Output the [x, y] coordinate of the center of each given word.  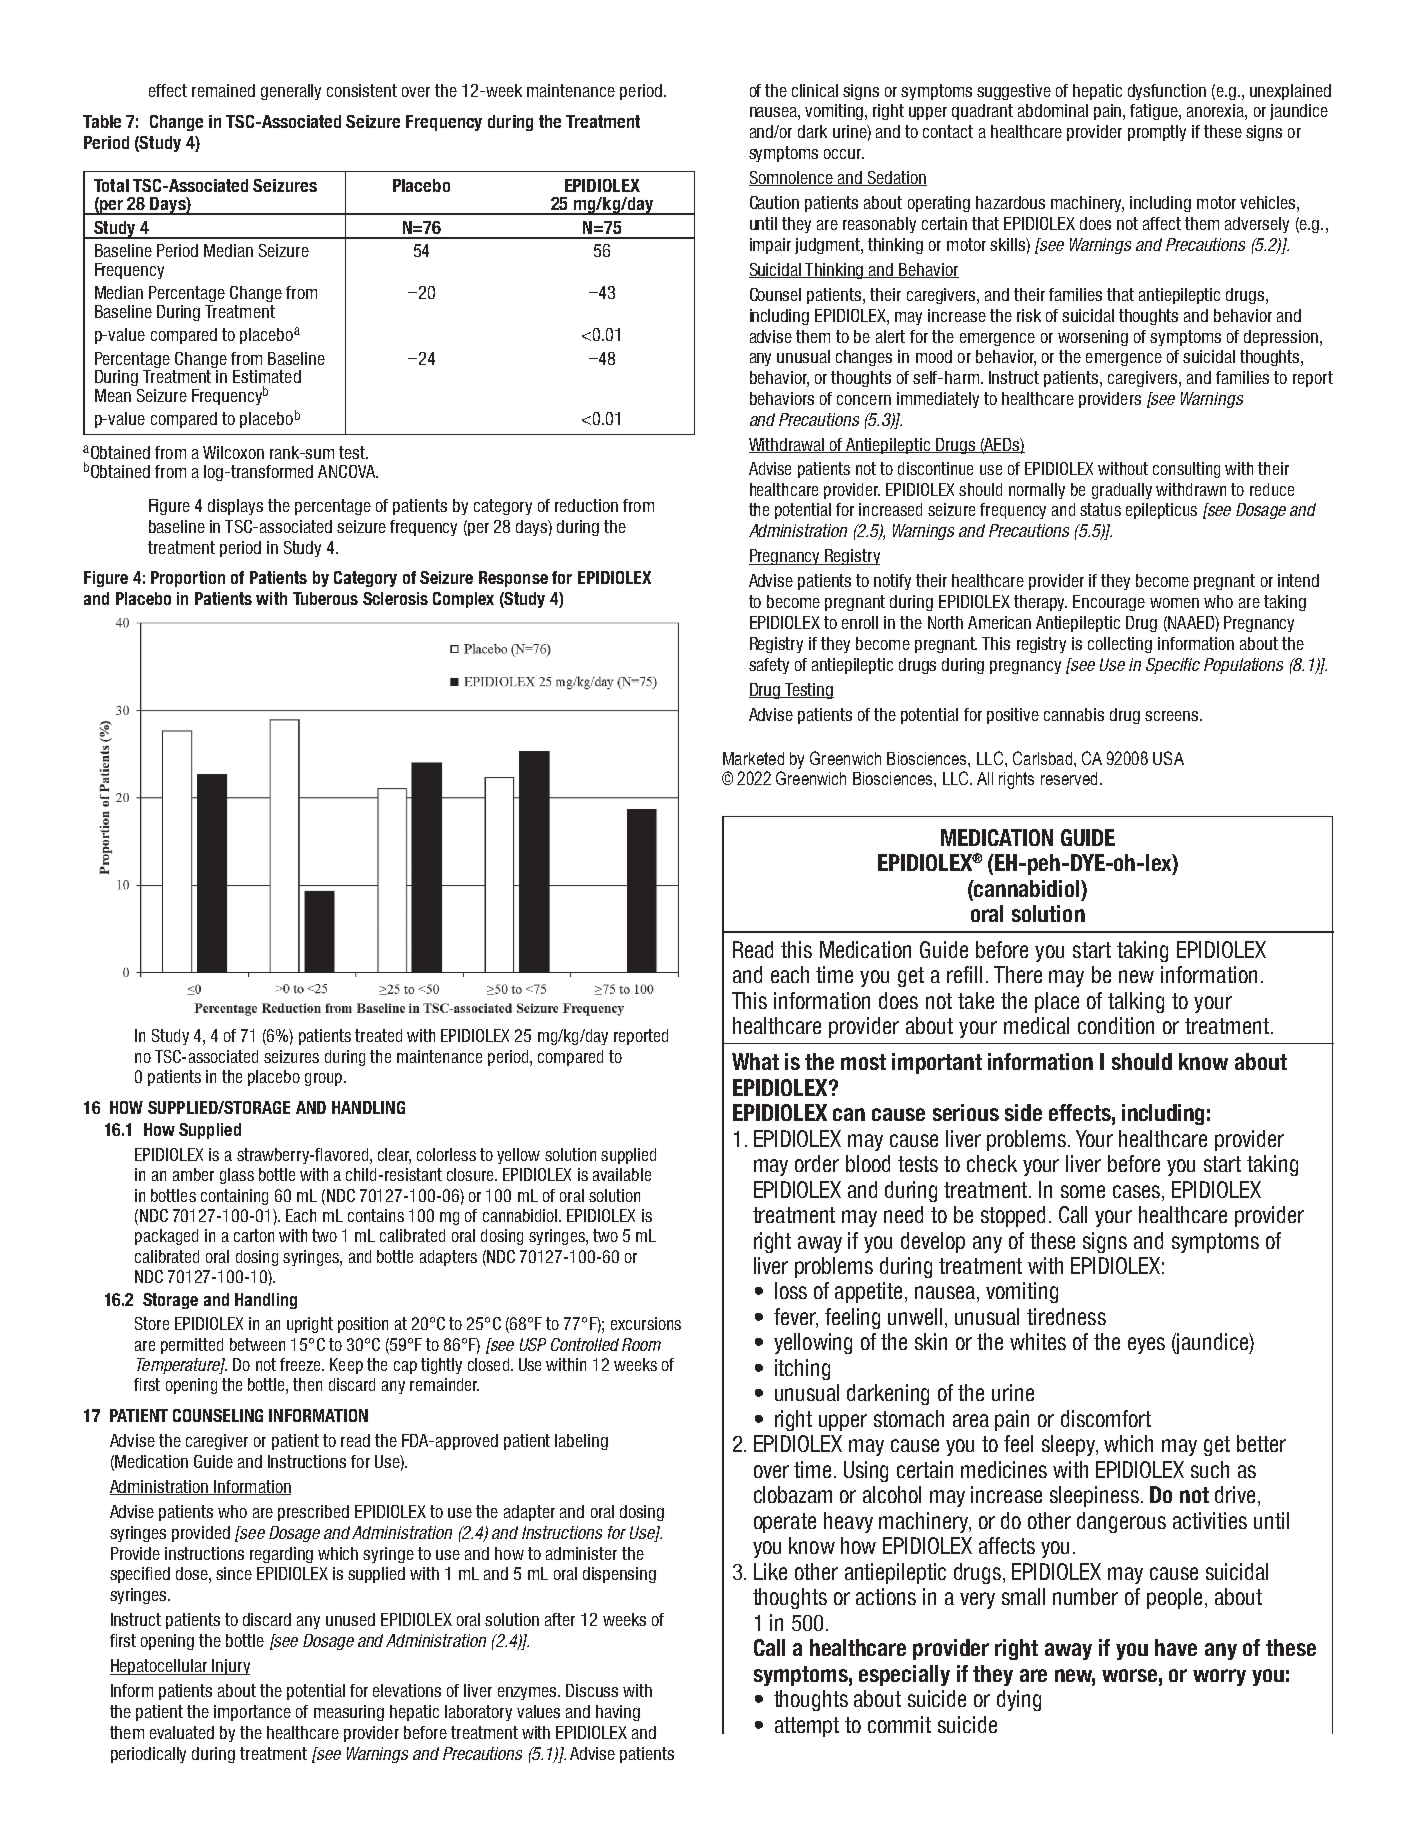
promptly [1157, 133]
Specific [1173, 666]
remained [223, 90]
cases [1138, 1191]
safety [769, 666]
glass [237, 1176]
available [622, 1174]
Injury [230, 1667]
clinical [815, 90]
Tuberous [325, 598]
